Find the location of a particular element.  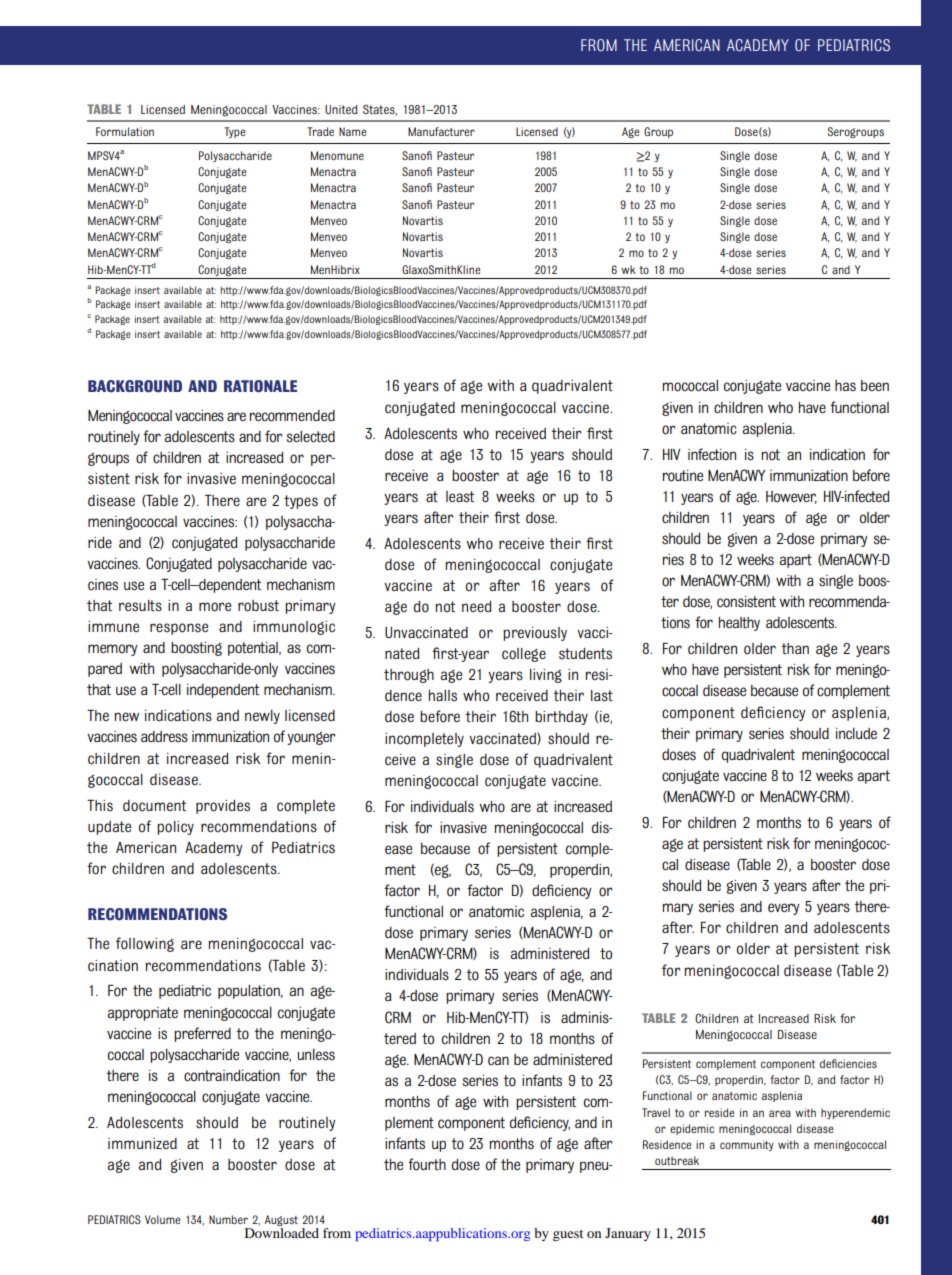

Manufacturer is located at coordinates (441, 131).
